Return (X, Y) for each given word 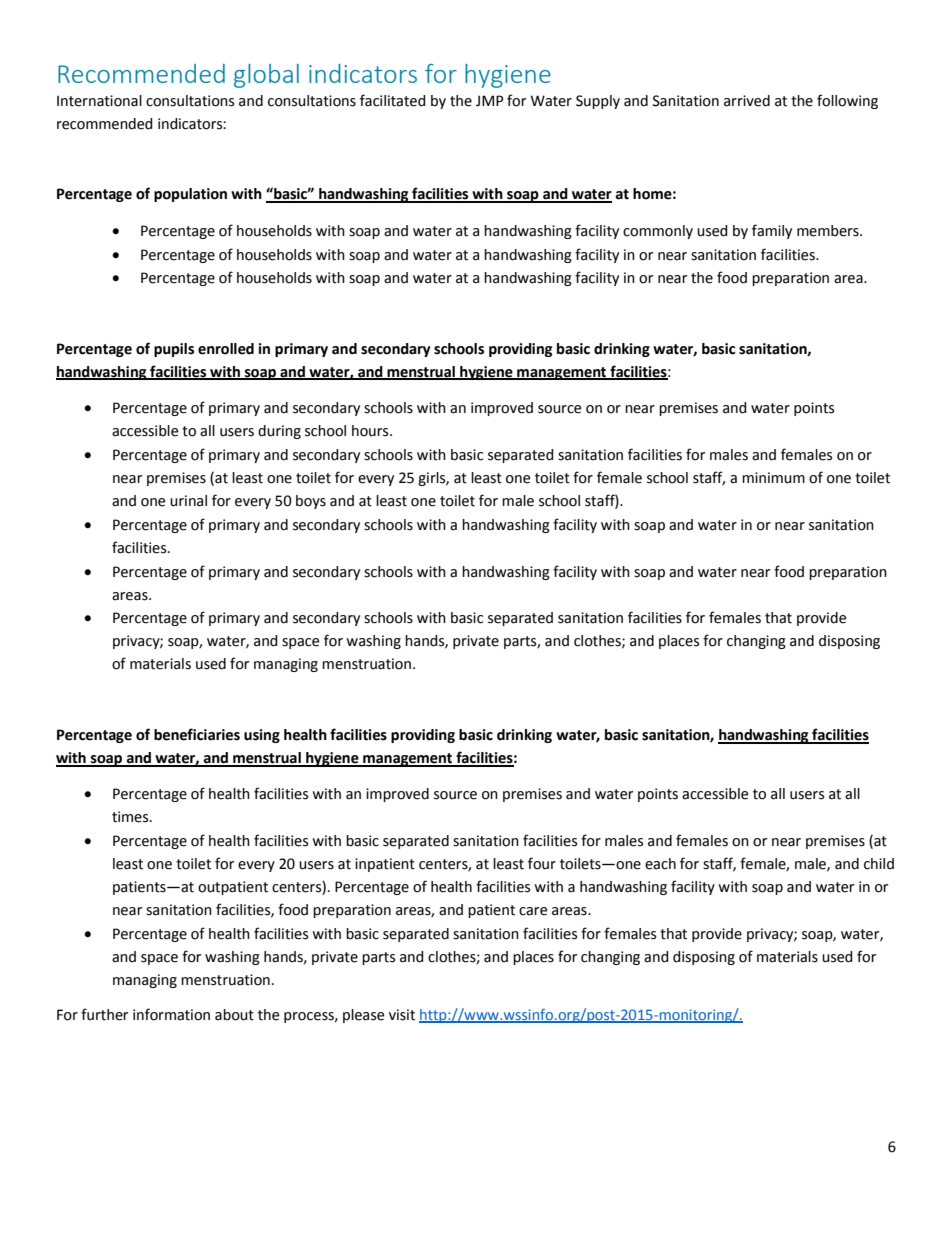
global (266, 76)
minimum (773, 478)
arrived (747, 101)
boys (311, 502)
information (171, 1014)
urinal (188, 501)
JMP (489, 101)
